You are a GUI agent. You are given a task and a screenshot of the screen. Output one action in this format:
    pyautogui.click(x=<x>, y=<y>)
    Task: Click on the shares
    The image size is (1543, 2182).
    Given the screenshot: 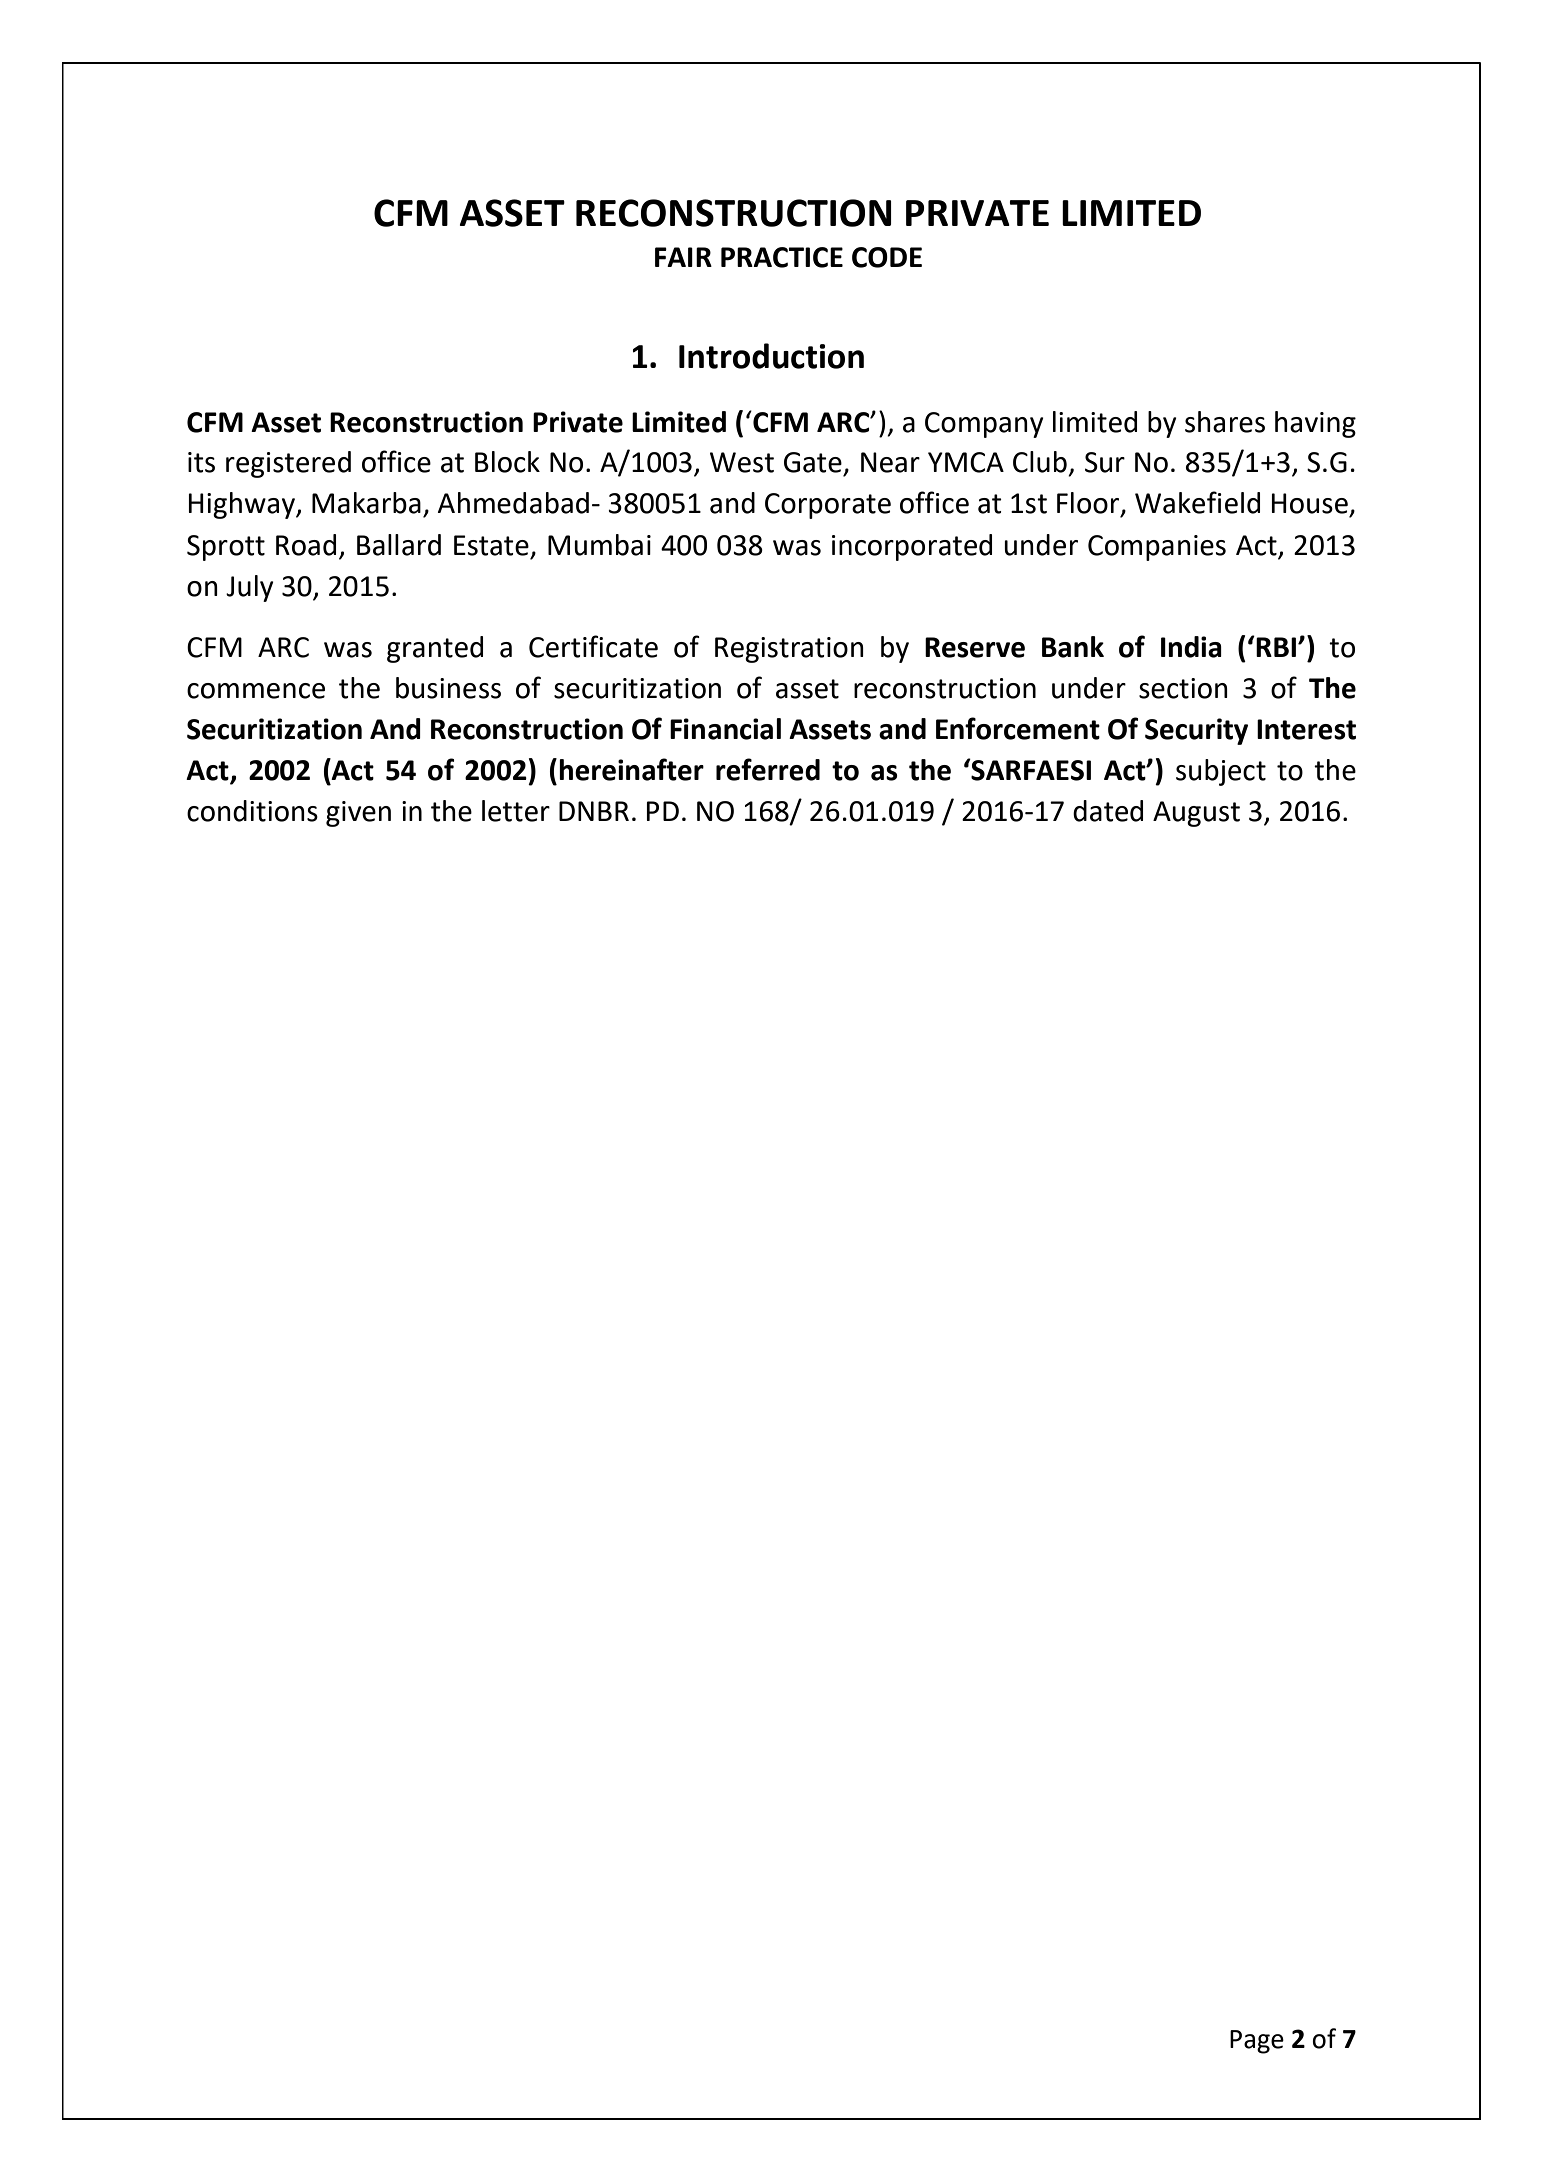 What is the action you would take?
    pyautogui.click(x=1225, y=422)
